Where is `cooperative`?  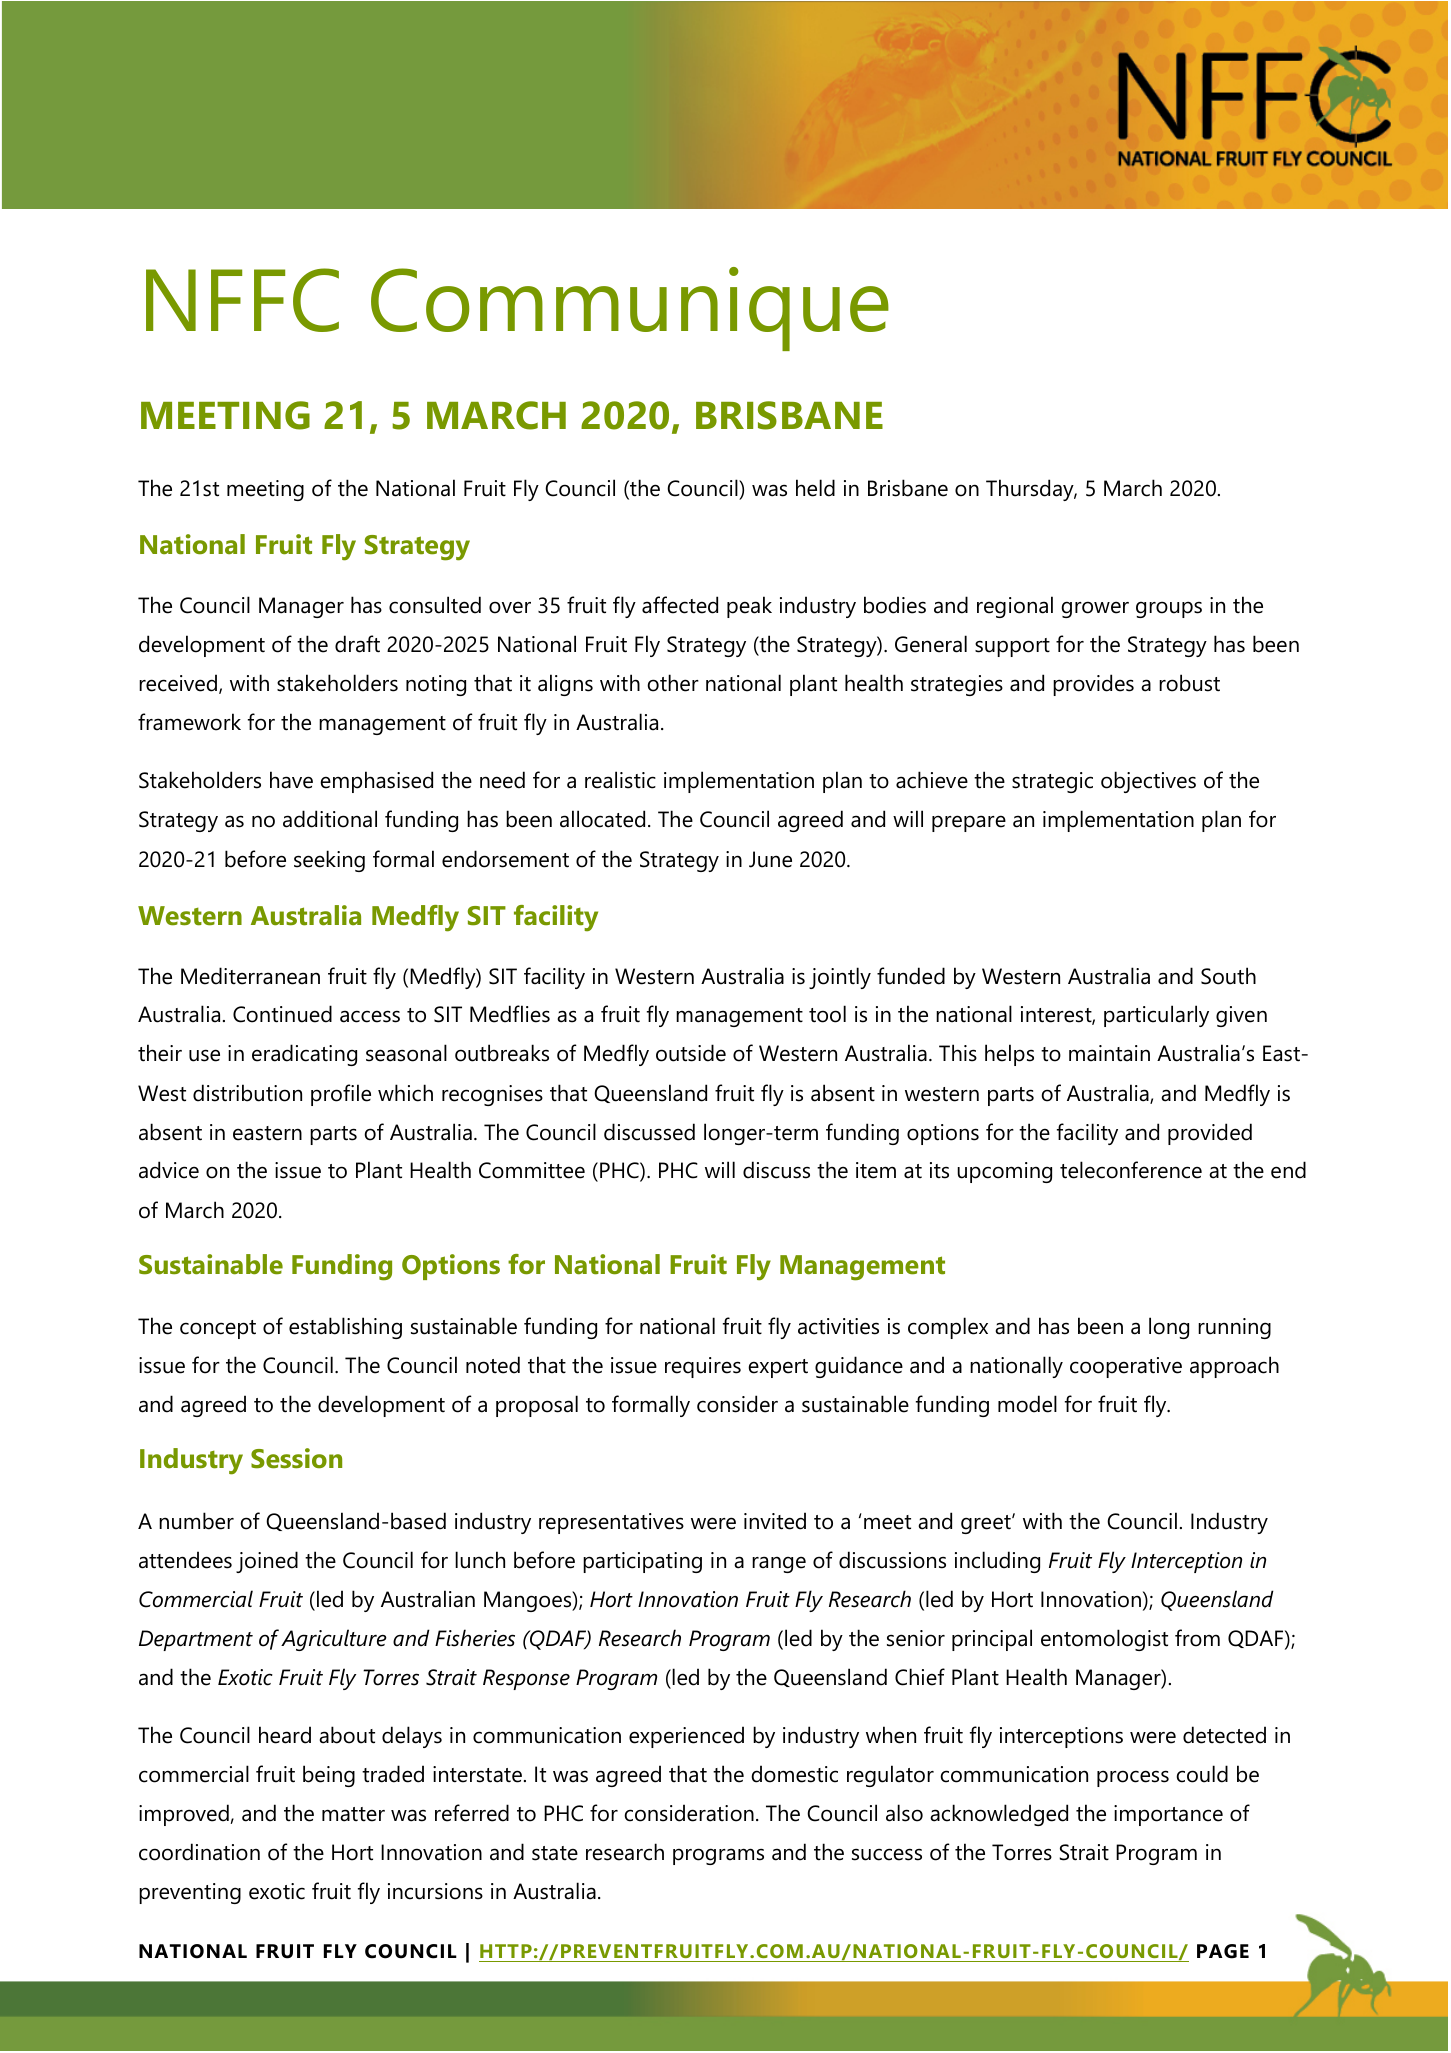
cooperative is located at coordinates (1126, 1367).
